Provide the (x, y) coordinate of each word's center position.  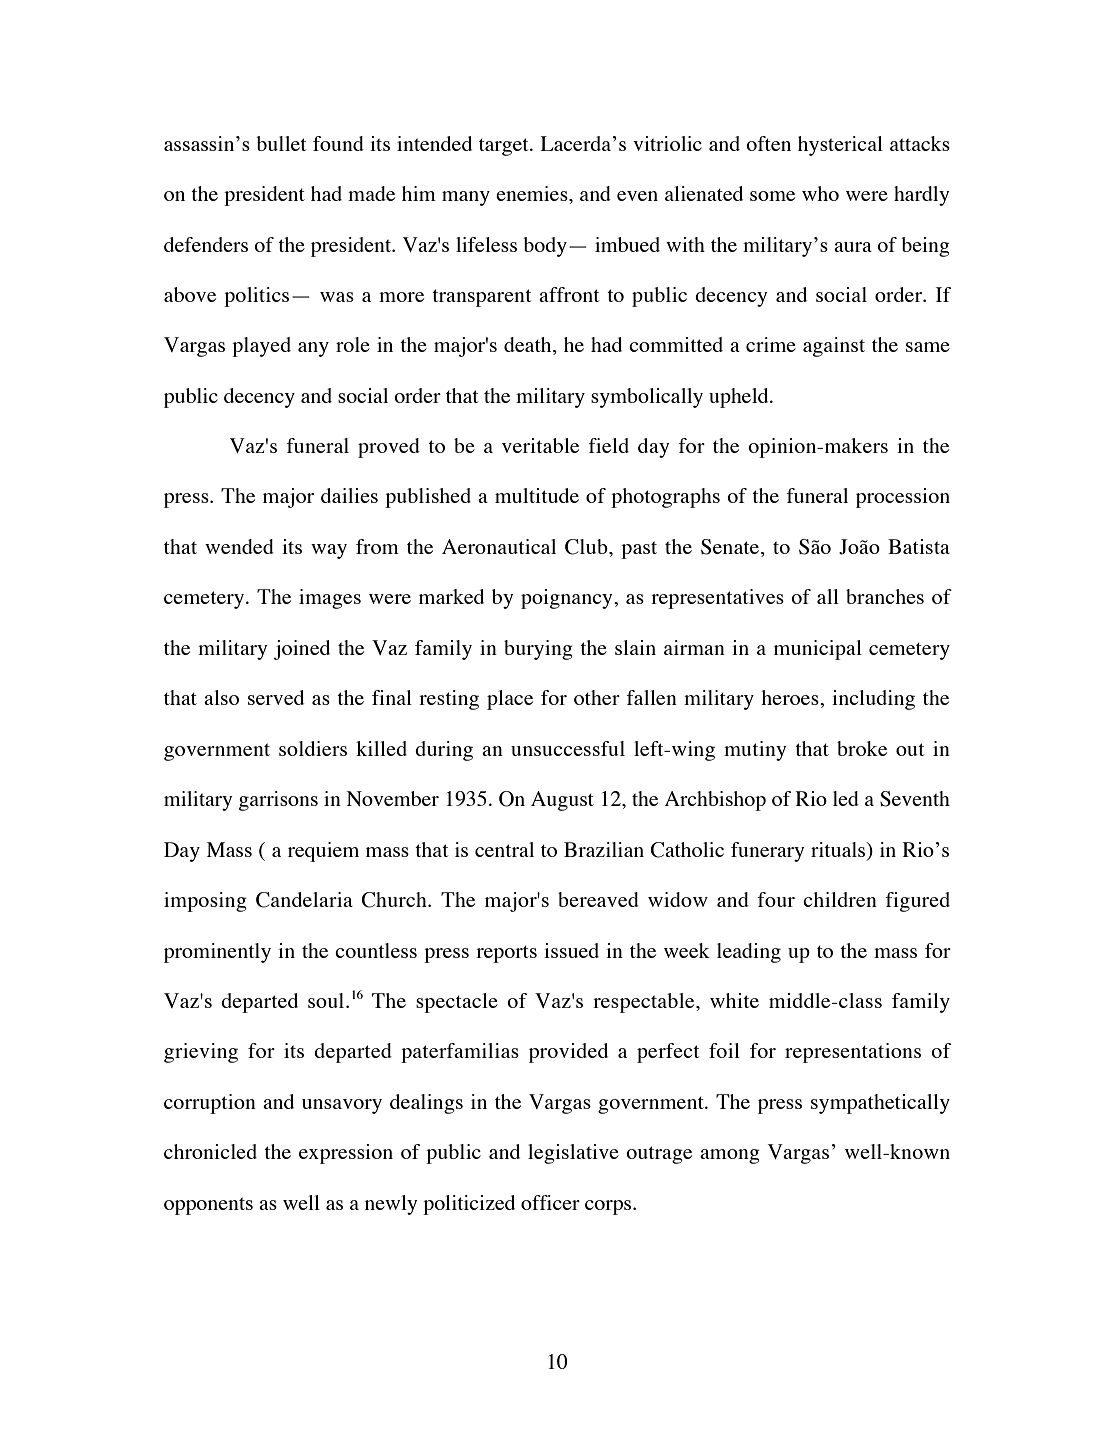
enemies (533, 193)
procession (903, 498)
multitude (537, 495)
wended (239, 546)
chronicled (210, 1151)
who (820, 193)
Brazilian (604, 849)
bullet (281, 143)
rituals (839, 849)
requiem (323, 852)
